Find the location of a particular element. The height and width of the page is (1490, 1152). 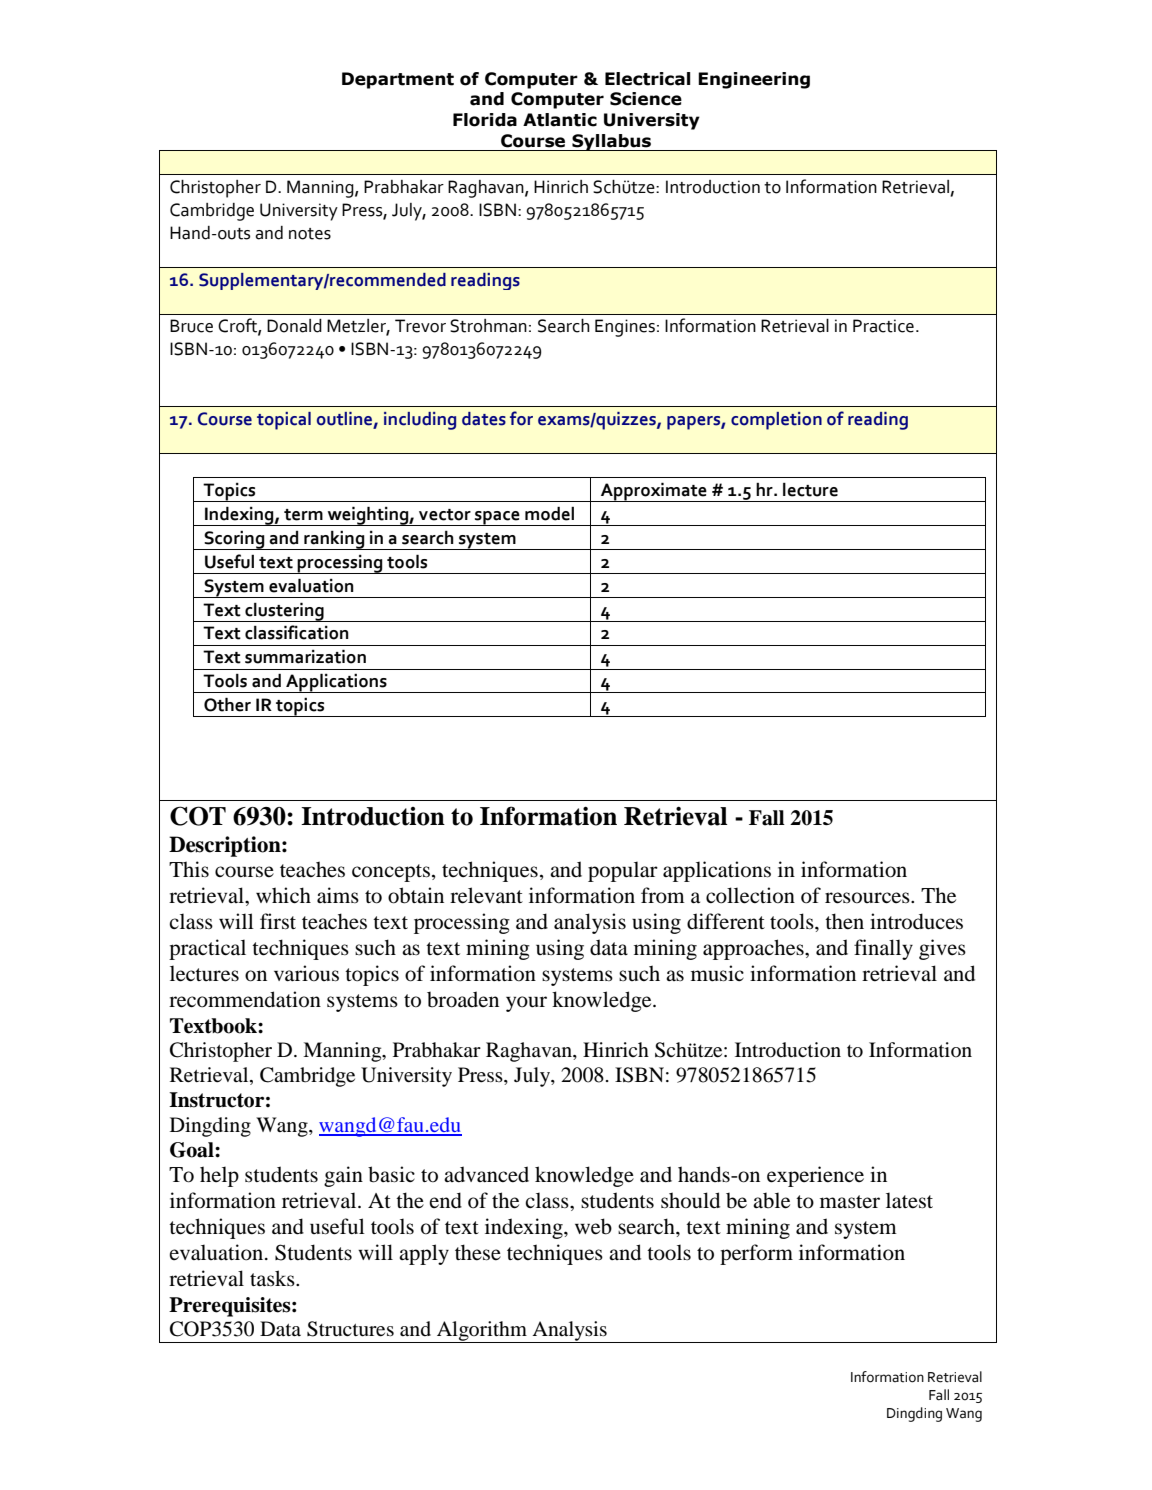

your is located at coordinates (526, 1004).
